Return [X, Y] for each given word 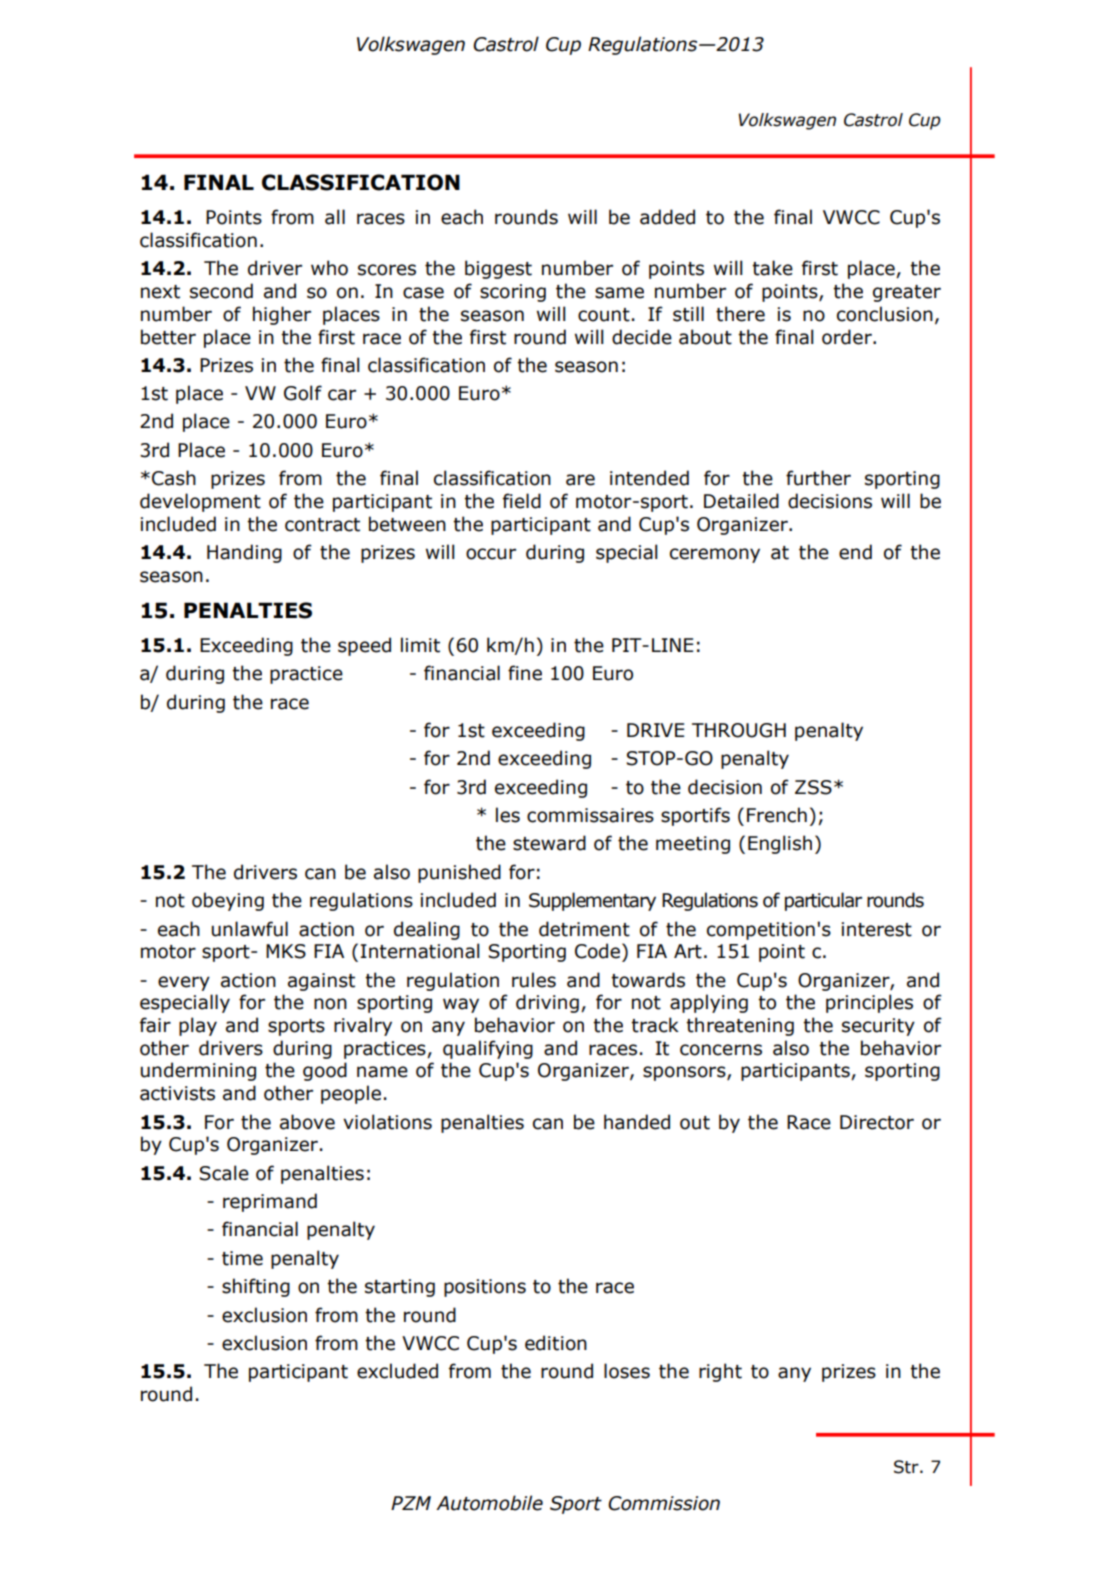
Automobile [489, 1503]
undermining [198, 1071]
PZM [411, 1503]
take [772, 268]
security [878, 1027]
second [221, 291]
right [720, 1372]
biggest [498, 269]
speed [364, 646]
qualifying [488, 1049]
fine [525, 673]
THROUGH [739, 730]
